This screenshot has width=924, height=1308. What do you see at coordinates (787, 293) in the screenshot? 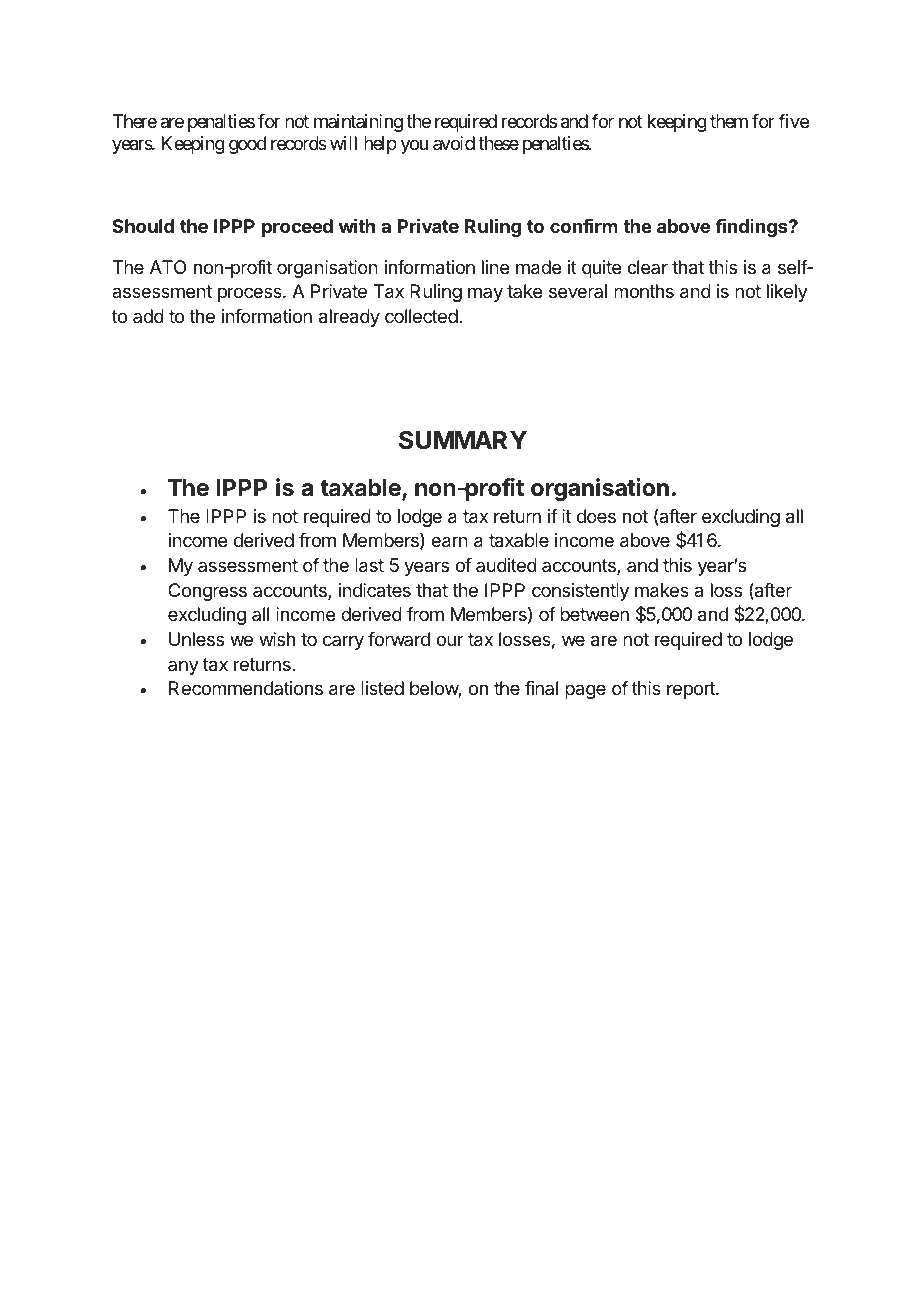
I see `likely` at bounding box center [787, 293].
